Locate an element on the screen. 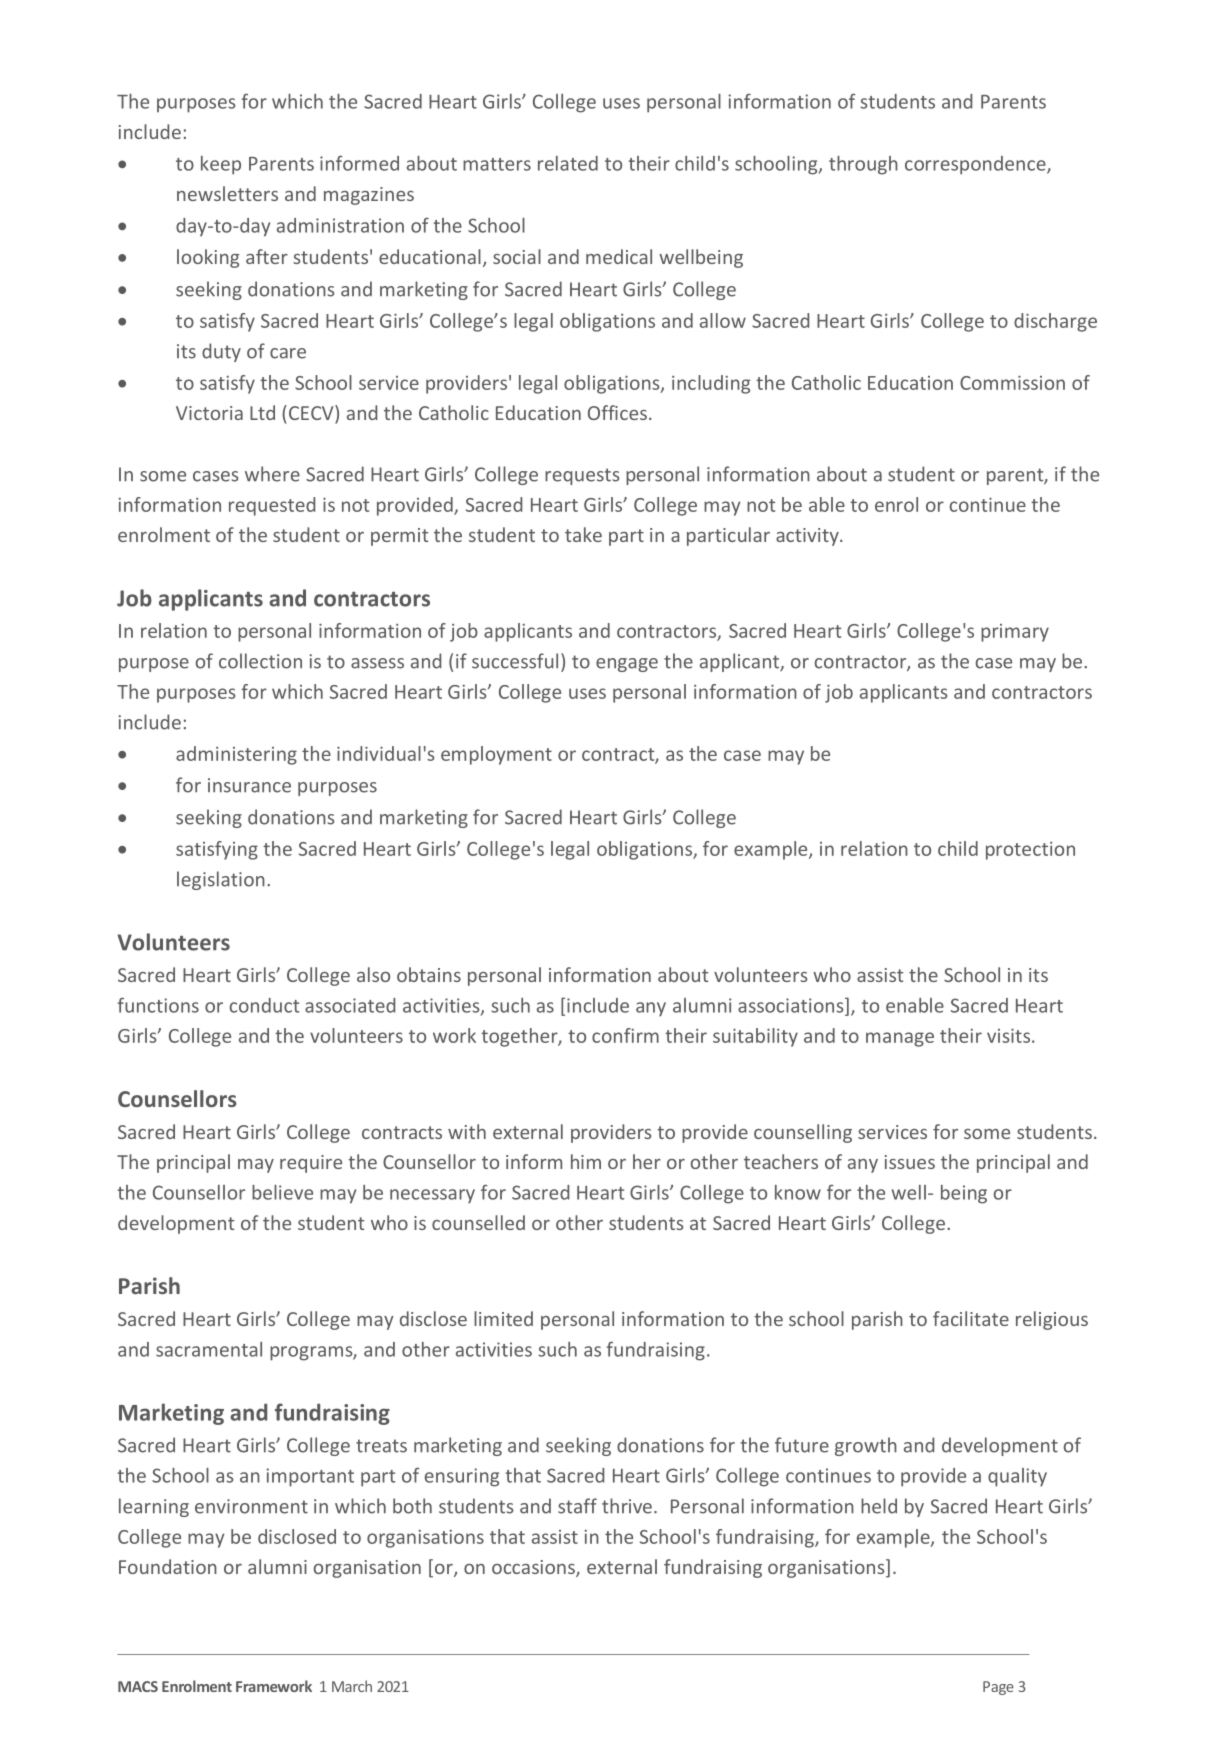 The height and width of the screenshot is (1740, 1229). take is located at coordinates (583, 534).
